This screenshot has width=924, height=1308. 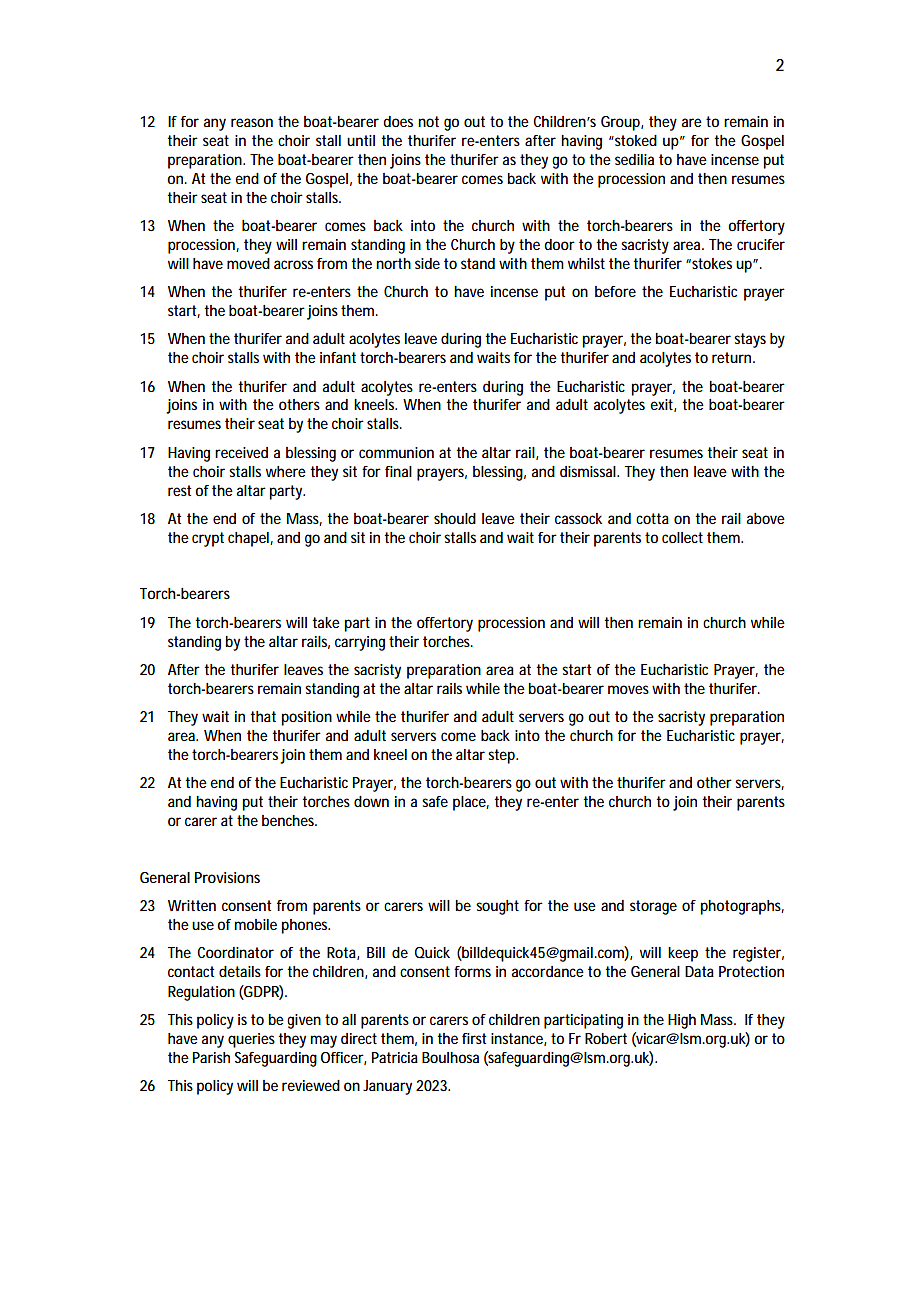 What do you see at coordinates (326, 622) in the screenshot?
I see `take` at bounding box center [326, 622].
